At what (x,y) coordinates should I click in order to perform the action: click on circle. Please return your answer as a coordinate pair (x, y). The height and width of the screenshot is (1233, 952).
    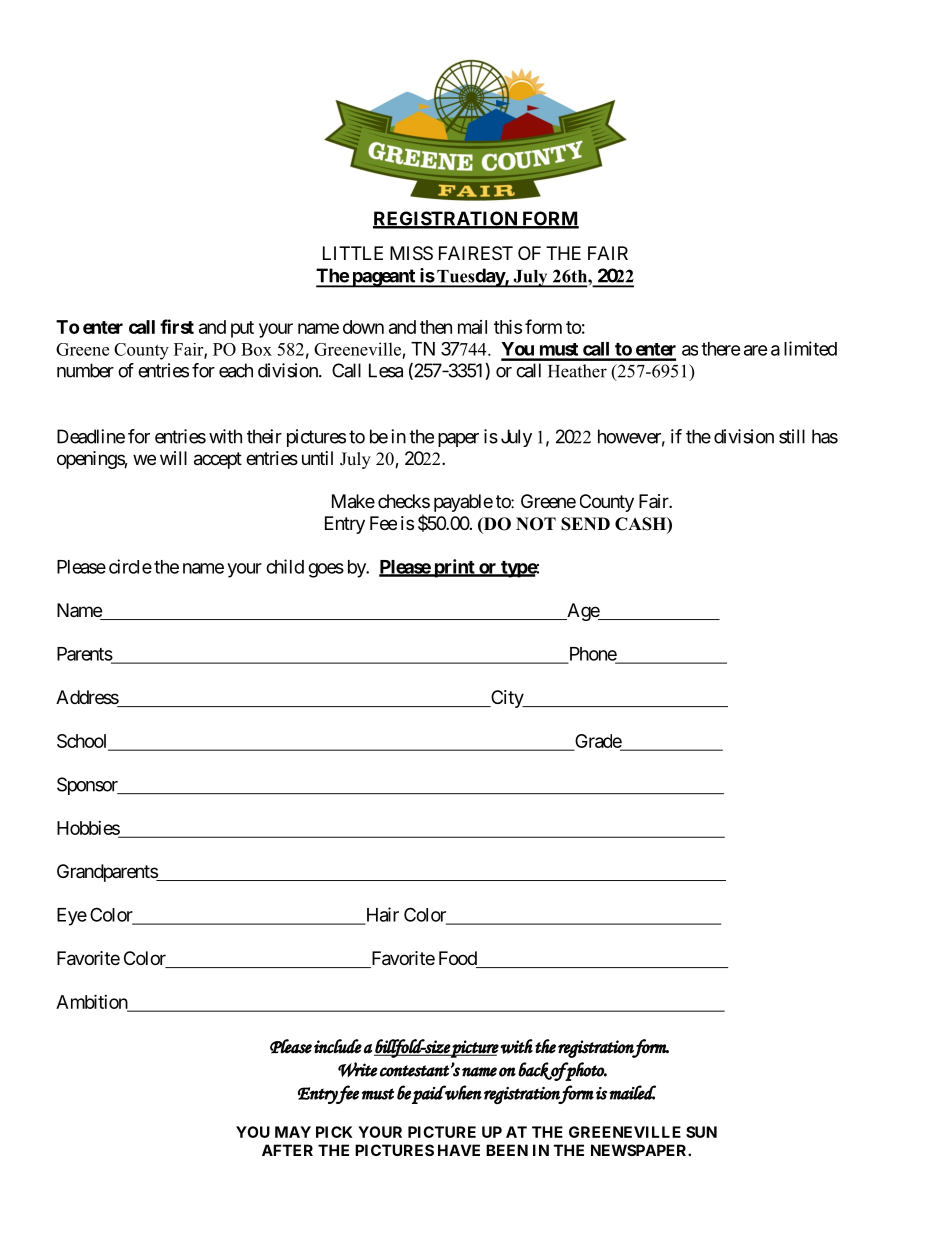
    Looking at the image, I should click on (130, 566).
